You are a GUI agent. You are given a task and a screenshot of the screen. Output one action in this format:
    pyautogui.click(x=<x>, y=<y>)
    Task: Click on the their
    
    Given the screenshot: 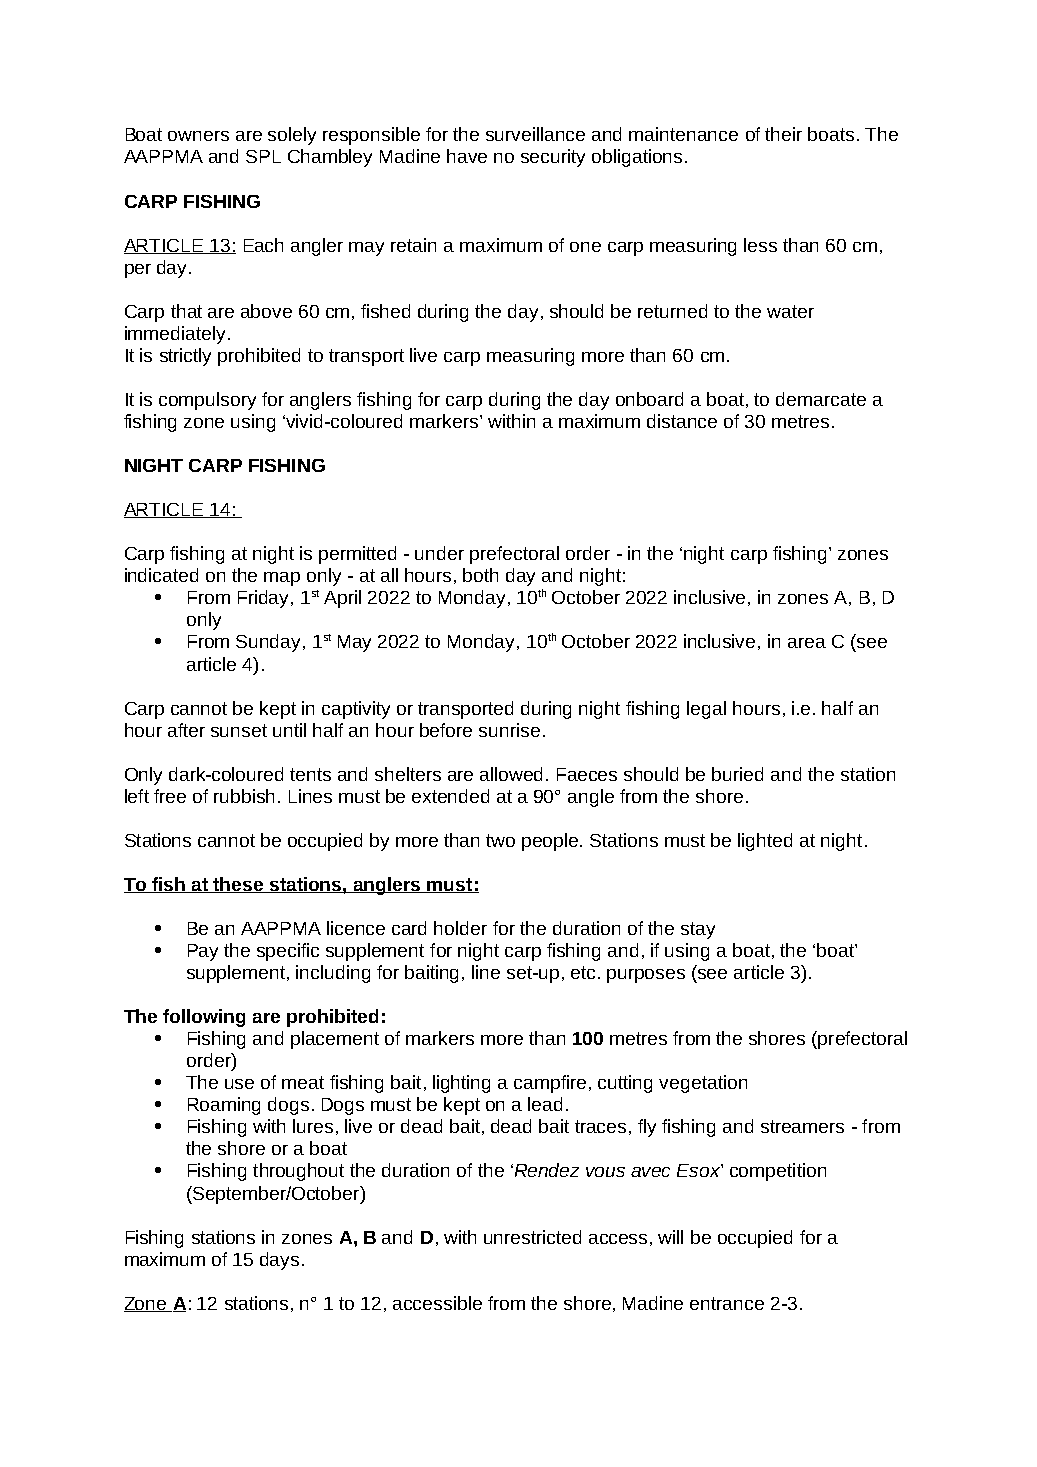 What is the action you would take?
    pyautogui.click(x=783, y=134)
